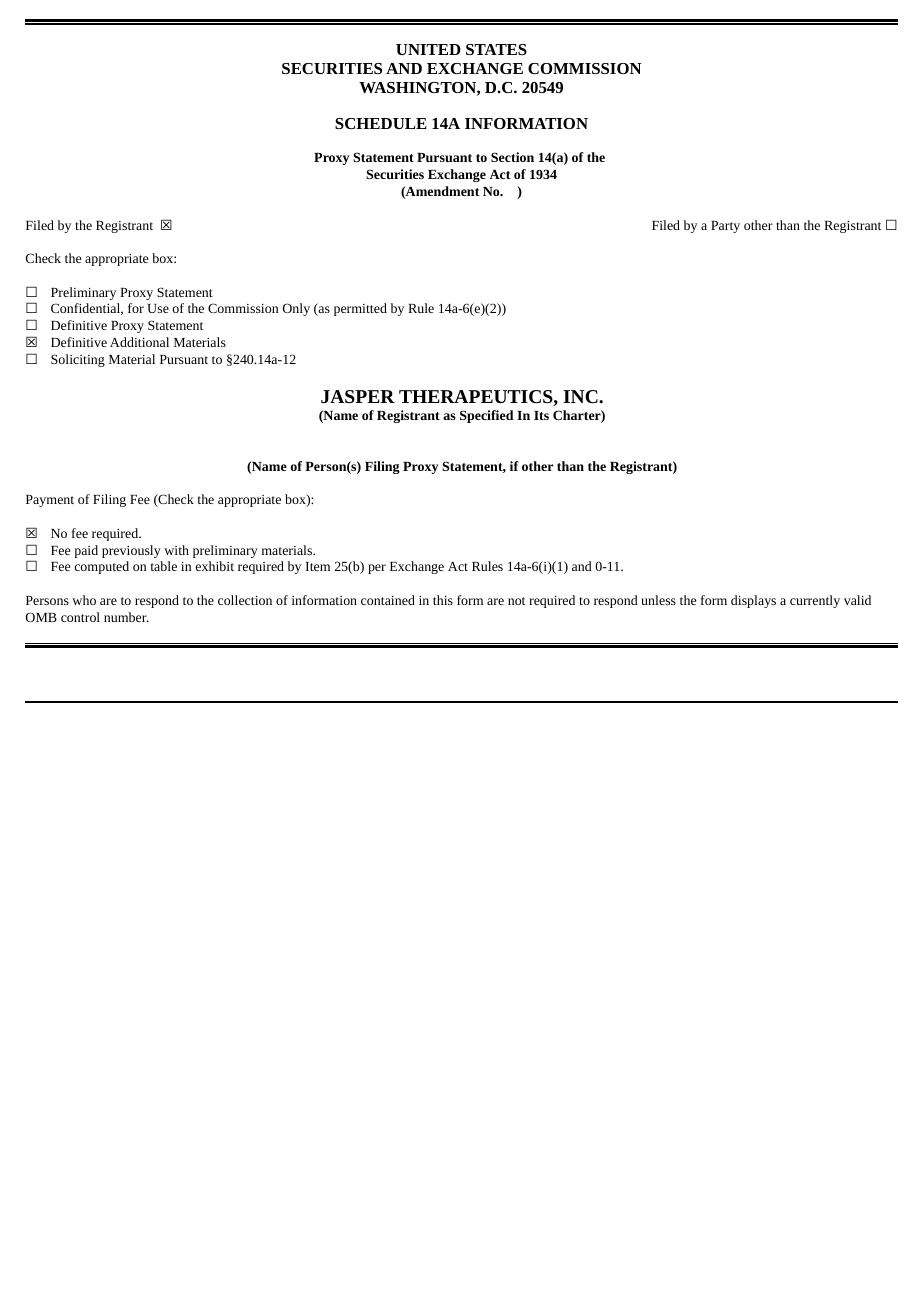  What do you see at coordinates (158, 308) in the page?
I see `Use` at bounding box center [158, 308].
